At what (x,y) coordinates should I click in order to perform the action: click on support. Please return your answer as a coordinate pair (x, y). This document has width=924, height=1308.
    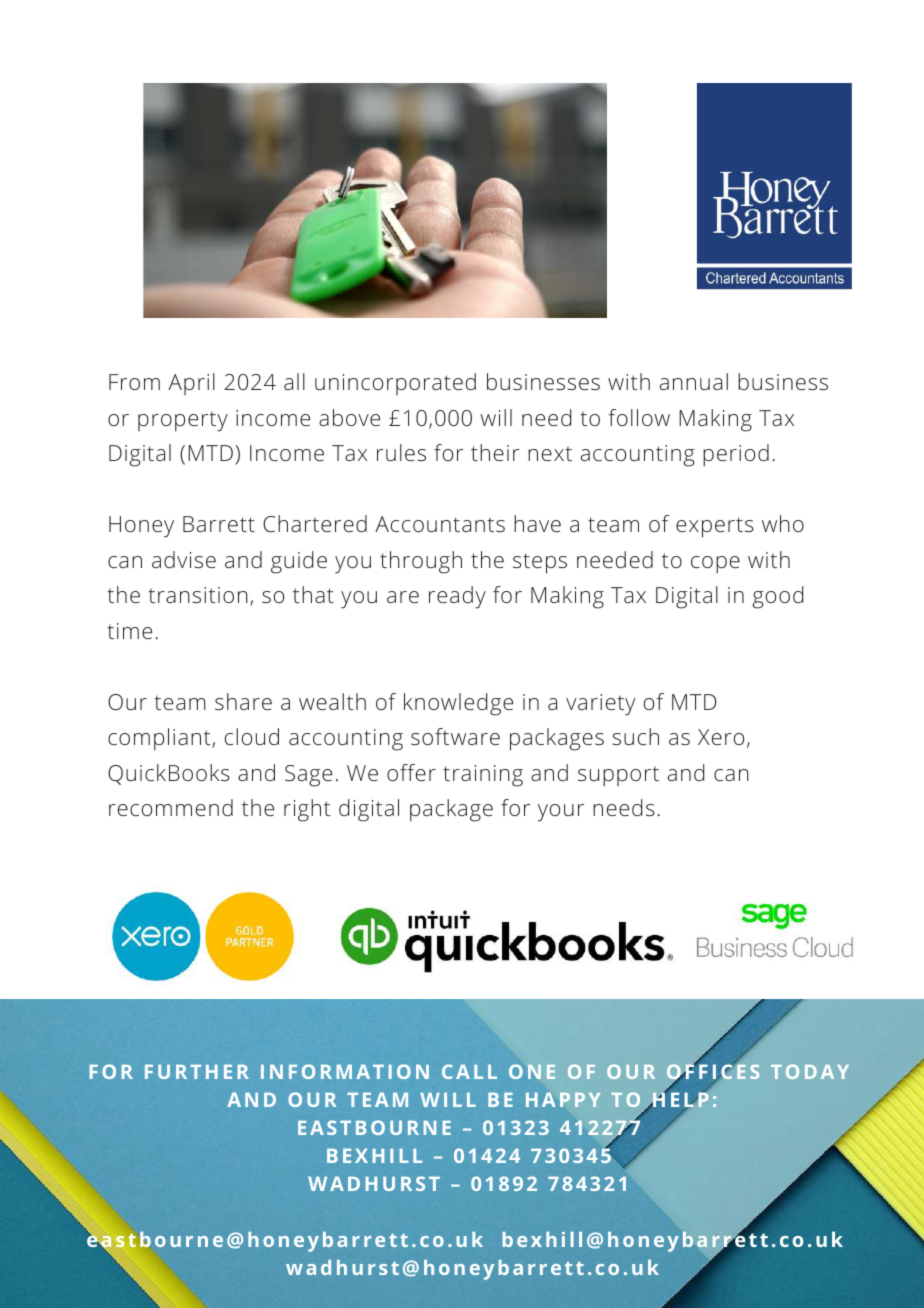
    Looking at the image, I should click on (618, 776).
